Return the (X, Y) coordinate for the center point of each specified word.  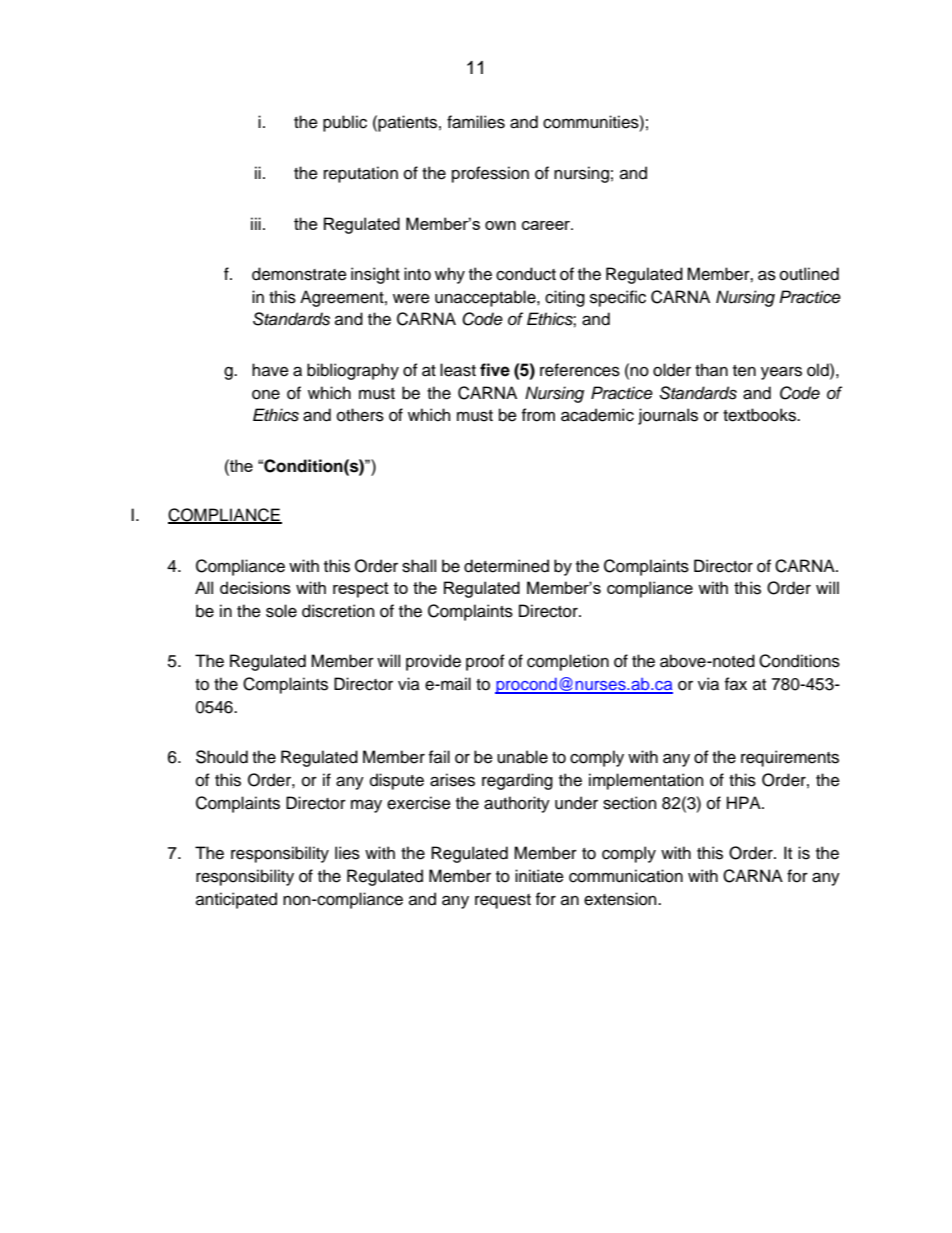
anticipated (236, 900)
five (495, 370)
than (711, 370)
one (266, 395)
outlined (809, 274)
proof (485, 662)
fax (736, 684)
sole (281, 611)
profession (490, 174)
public (345, 123)
